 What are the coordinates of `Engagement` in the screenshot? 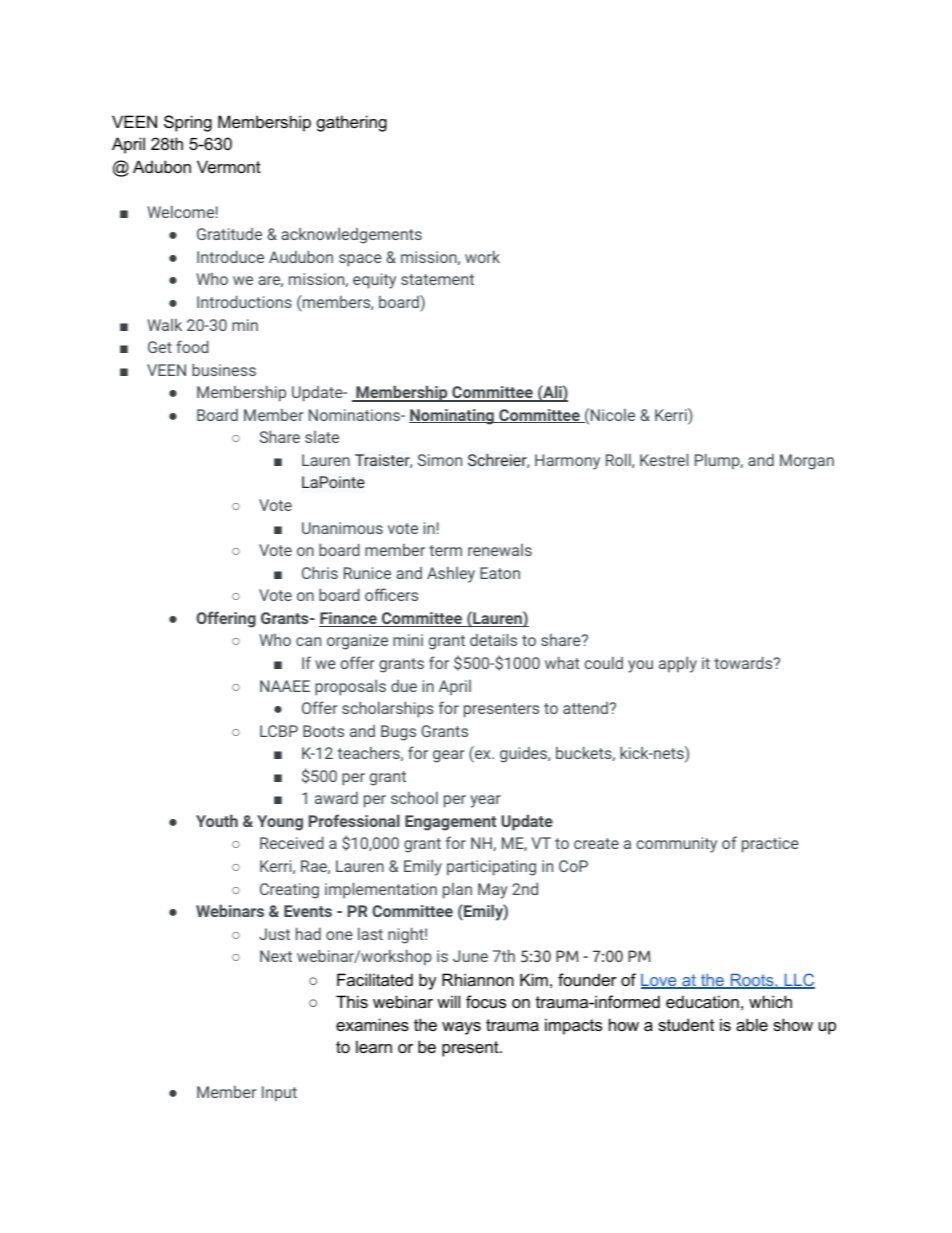 It's located at (450, 823).
